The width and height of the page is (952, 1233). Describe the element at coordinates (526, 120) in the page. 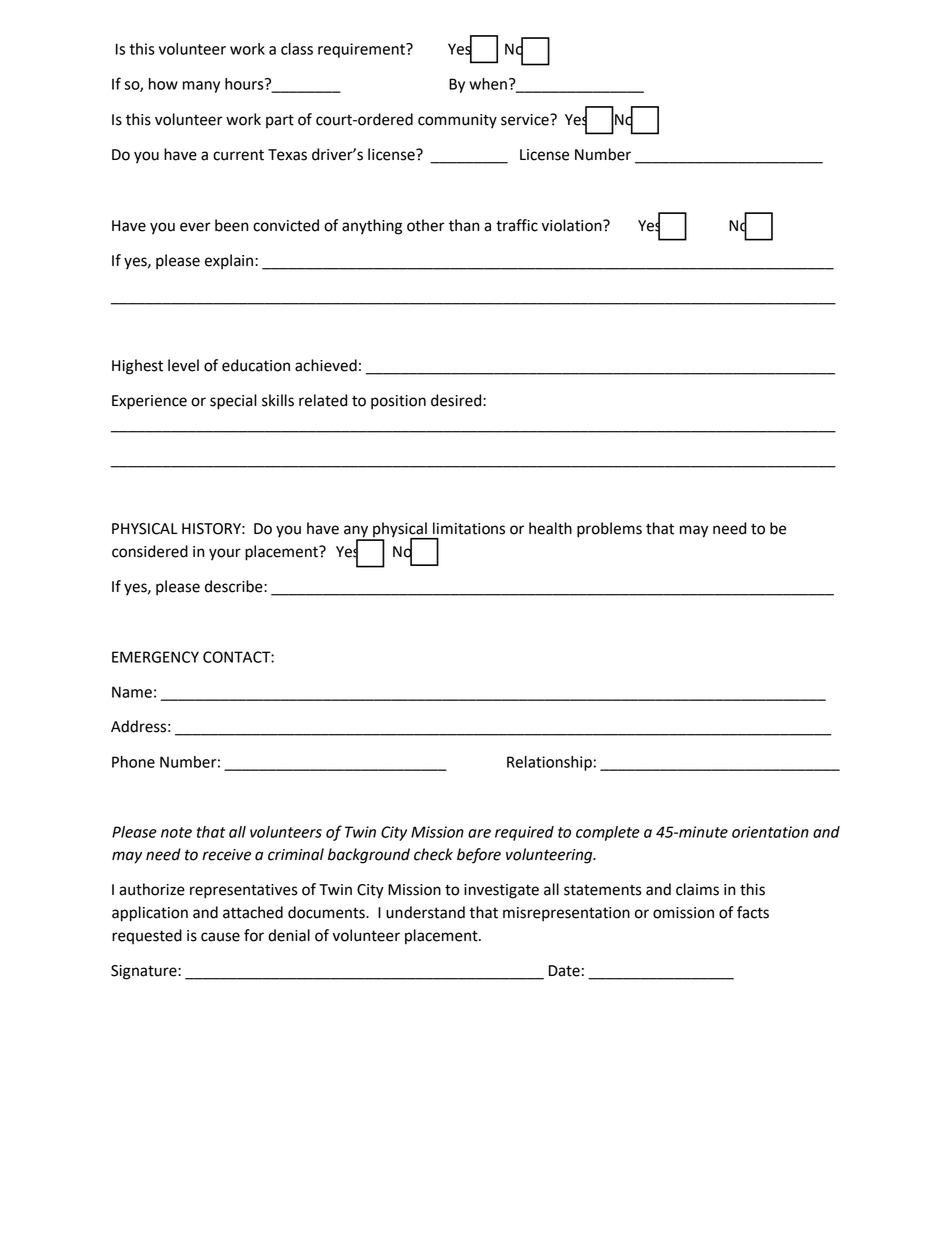

I see `service` at that location.
